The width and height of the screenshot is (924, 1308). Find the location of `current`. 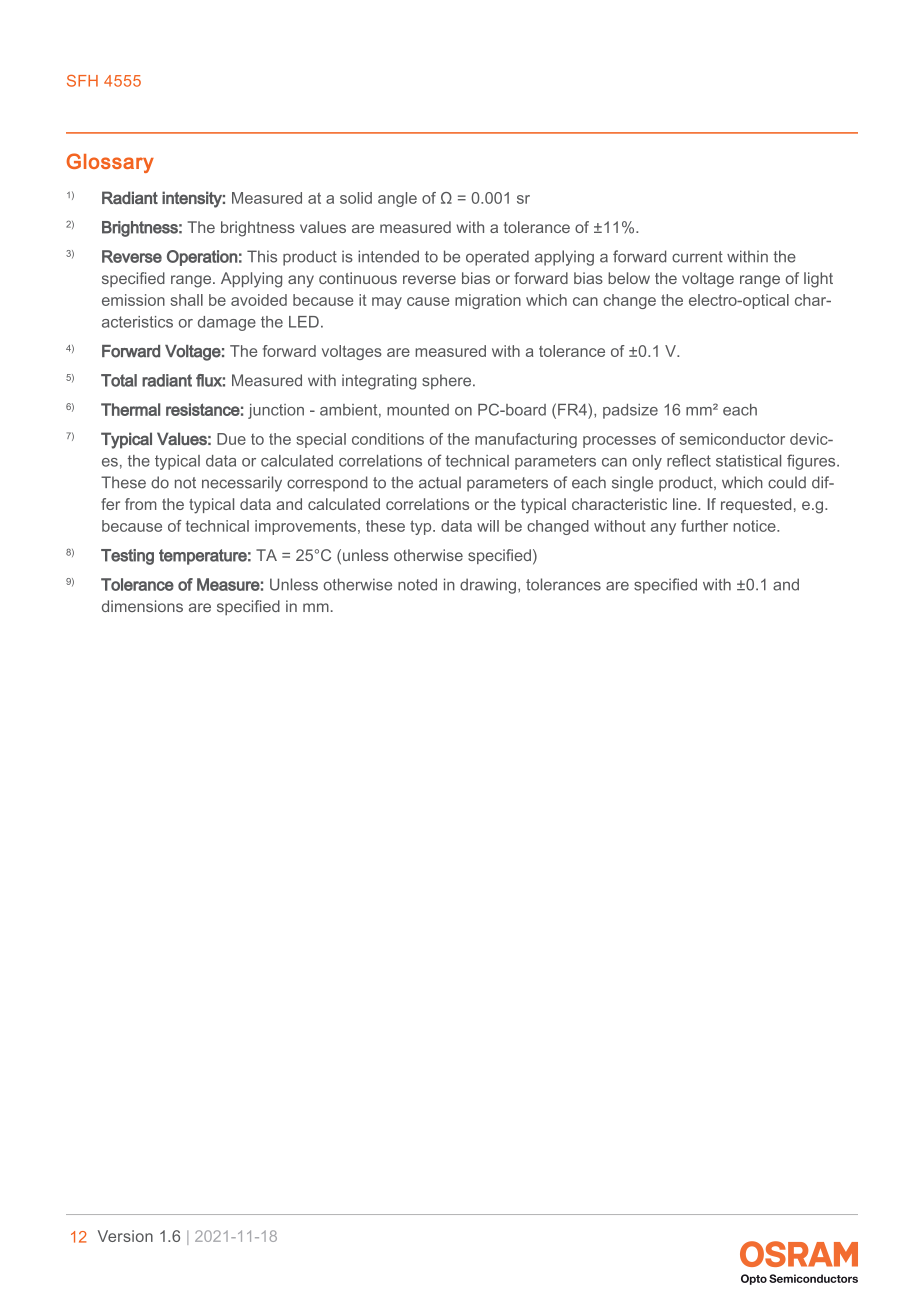

current is located at coordinates (697, 257).
